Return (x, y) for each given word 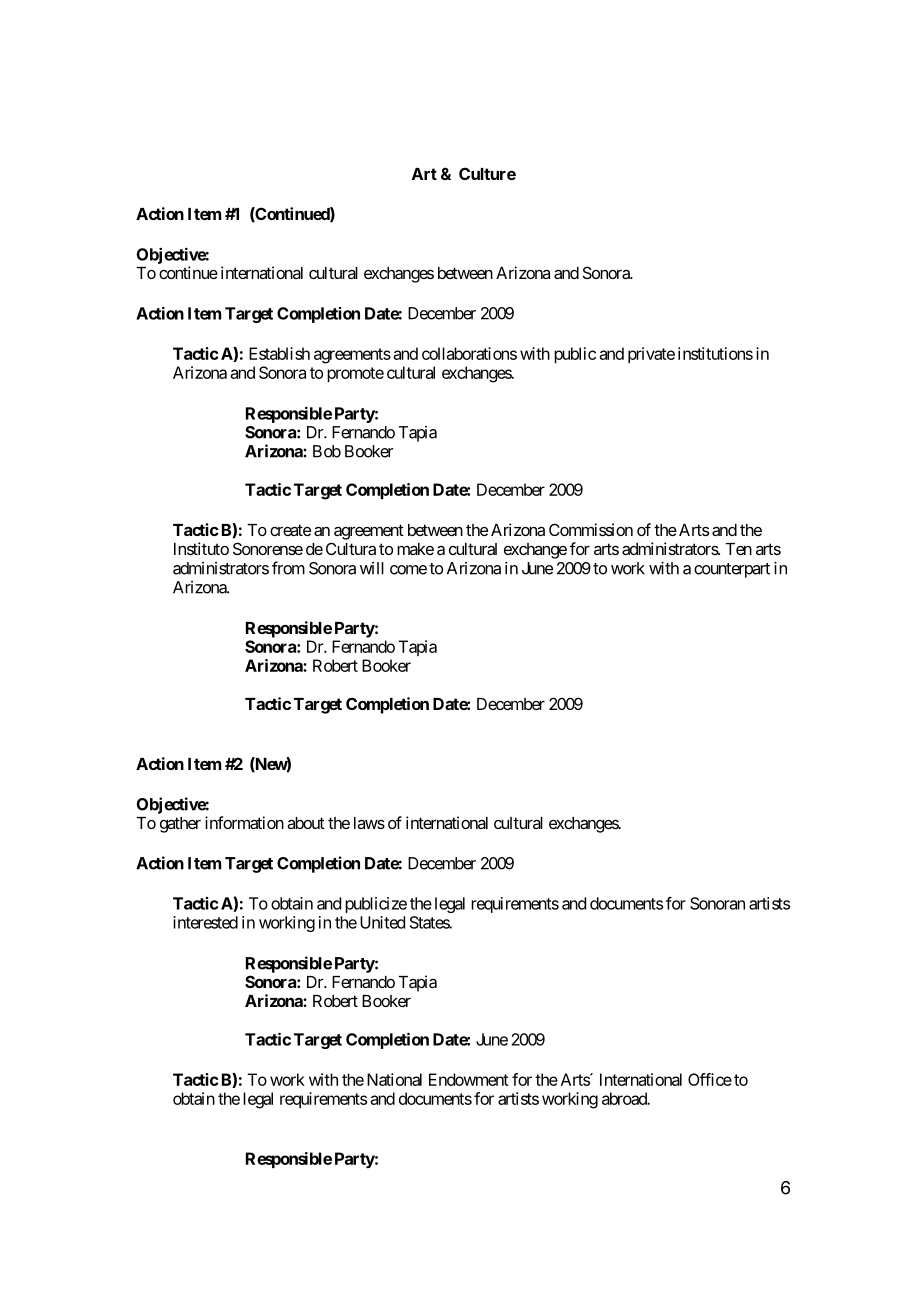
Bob (327, 451)
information (244, 822)
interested (205, 922)
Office (710, 1079)
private (651, 355)
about (306, 823)
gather (180, 825)
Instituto (201, 548)
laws (369, 823)
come (408, 570)
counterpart (732, 570)
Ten (738, 549)
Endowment (469, 1079)
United (382, 922)
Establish (279, 353)
